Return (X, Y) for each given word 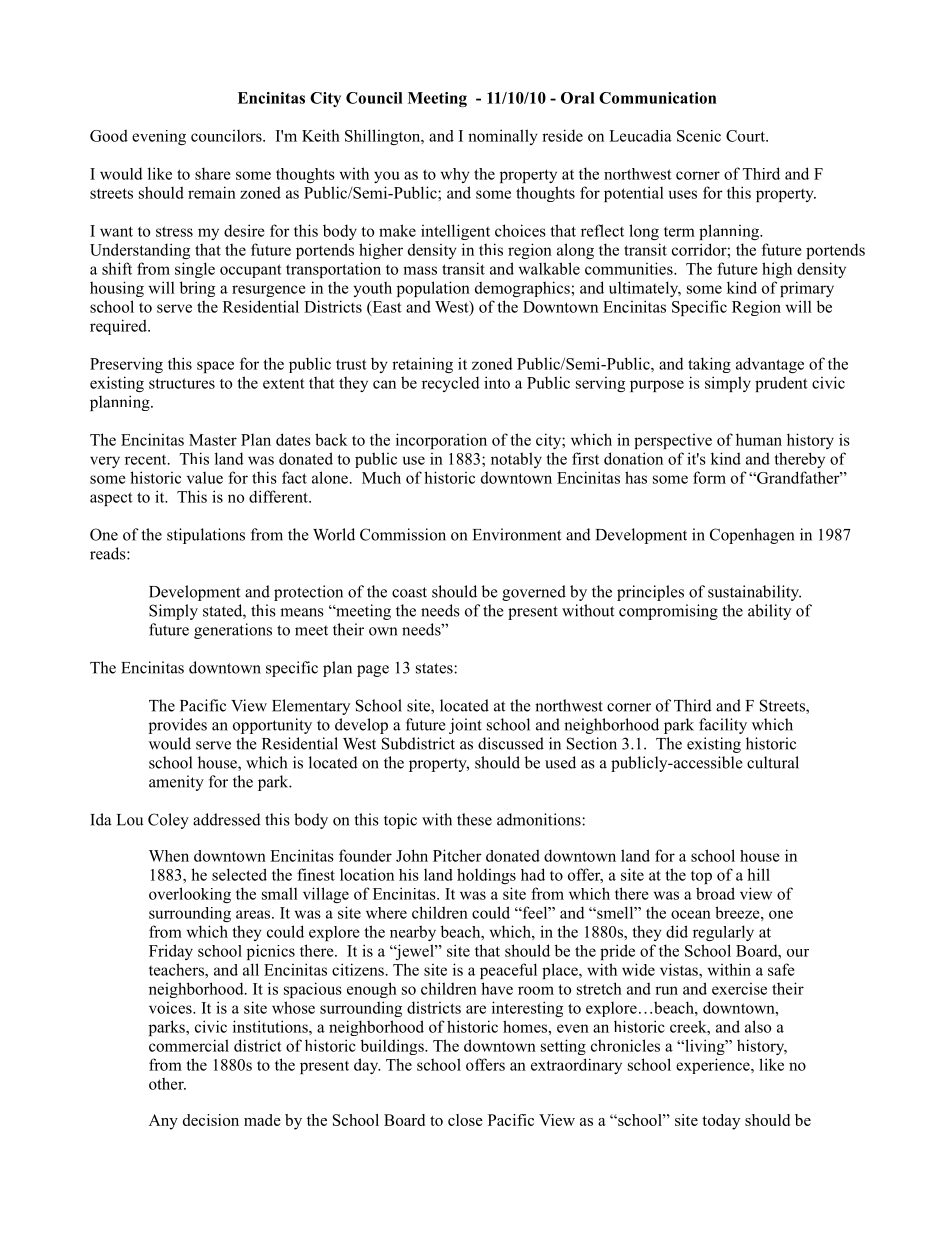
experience (714, 1066)
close (465, 1120)
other (167, 1083)
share (213, 173)
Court (746, 136)
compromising (668, 612)
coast (409, 592)
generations (233, 631)
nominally (503, 137)
